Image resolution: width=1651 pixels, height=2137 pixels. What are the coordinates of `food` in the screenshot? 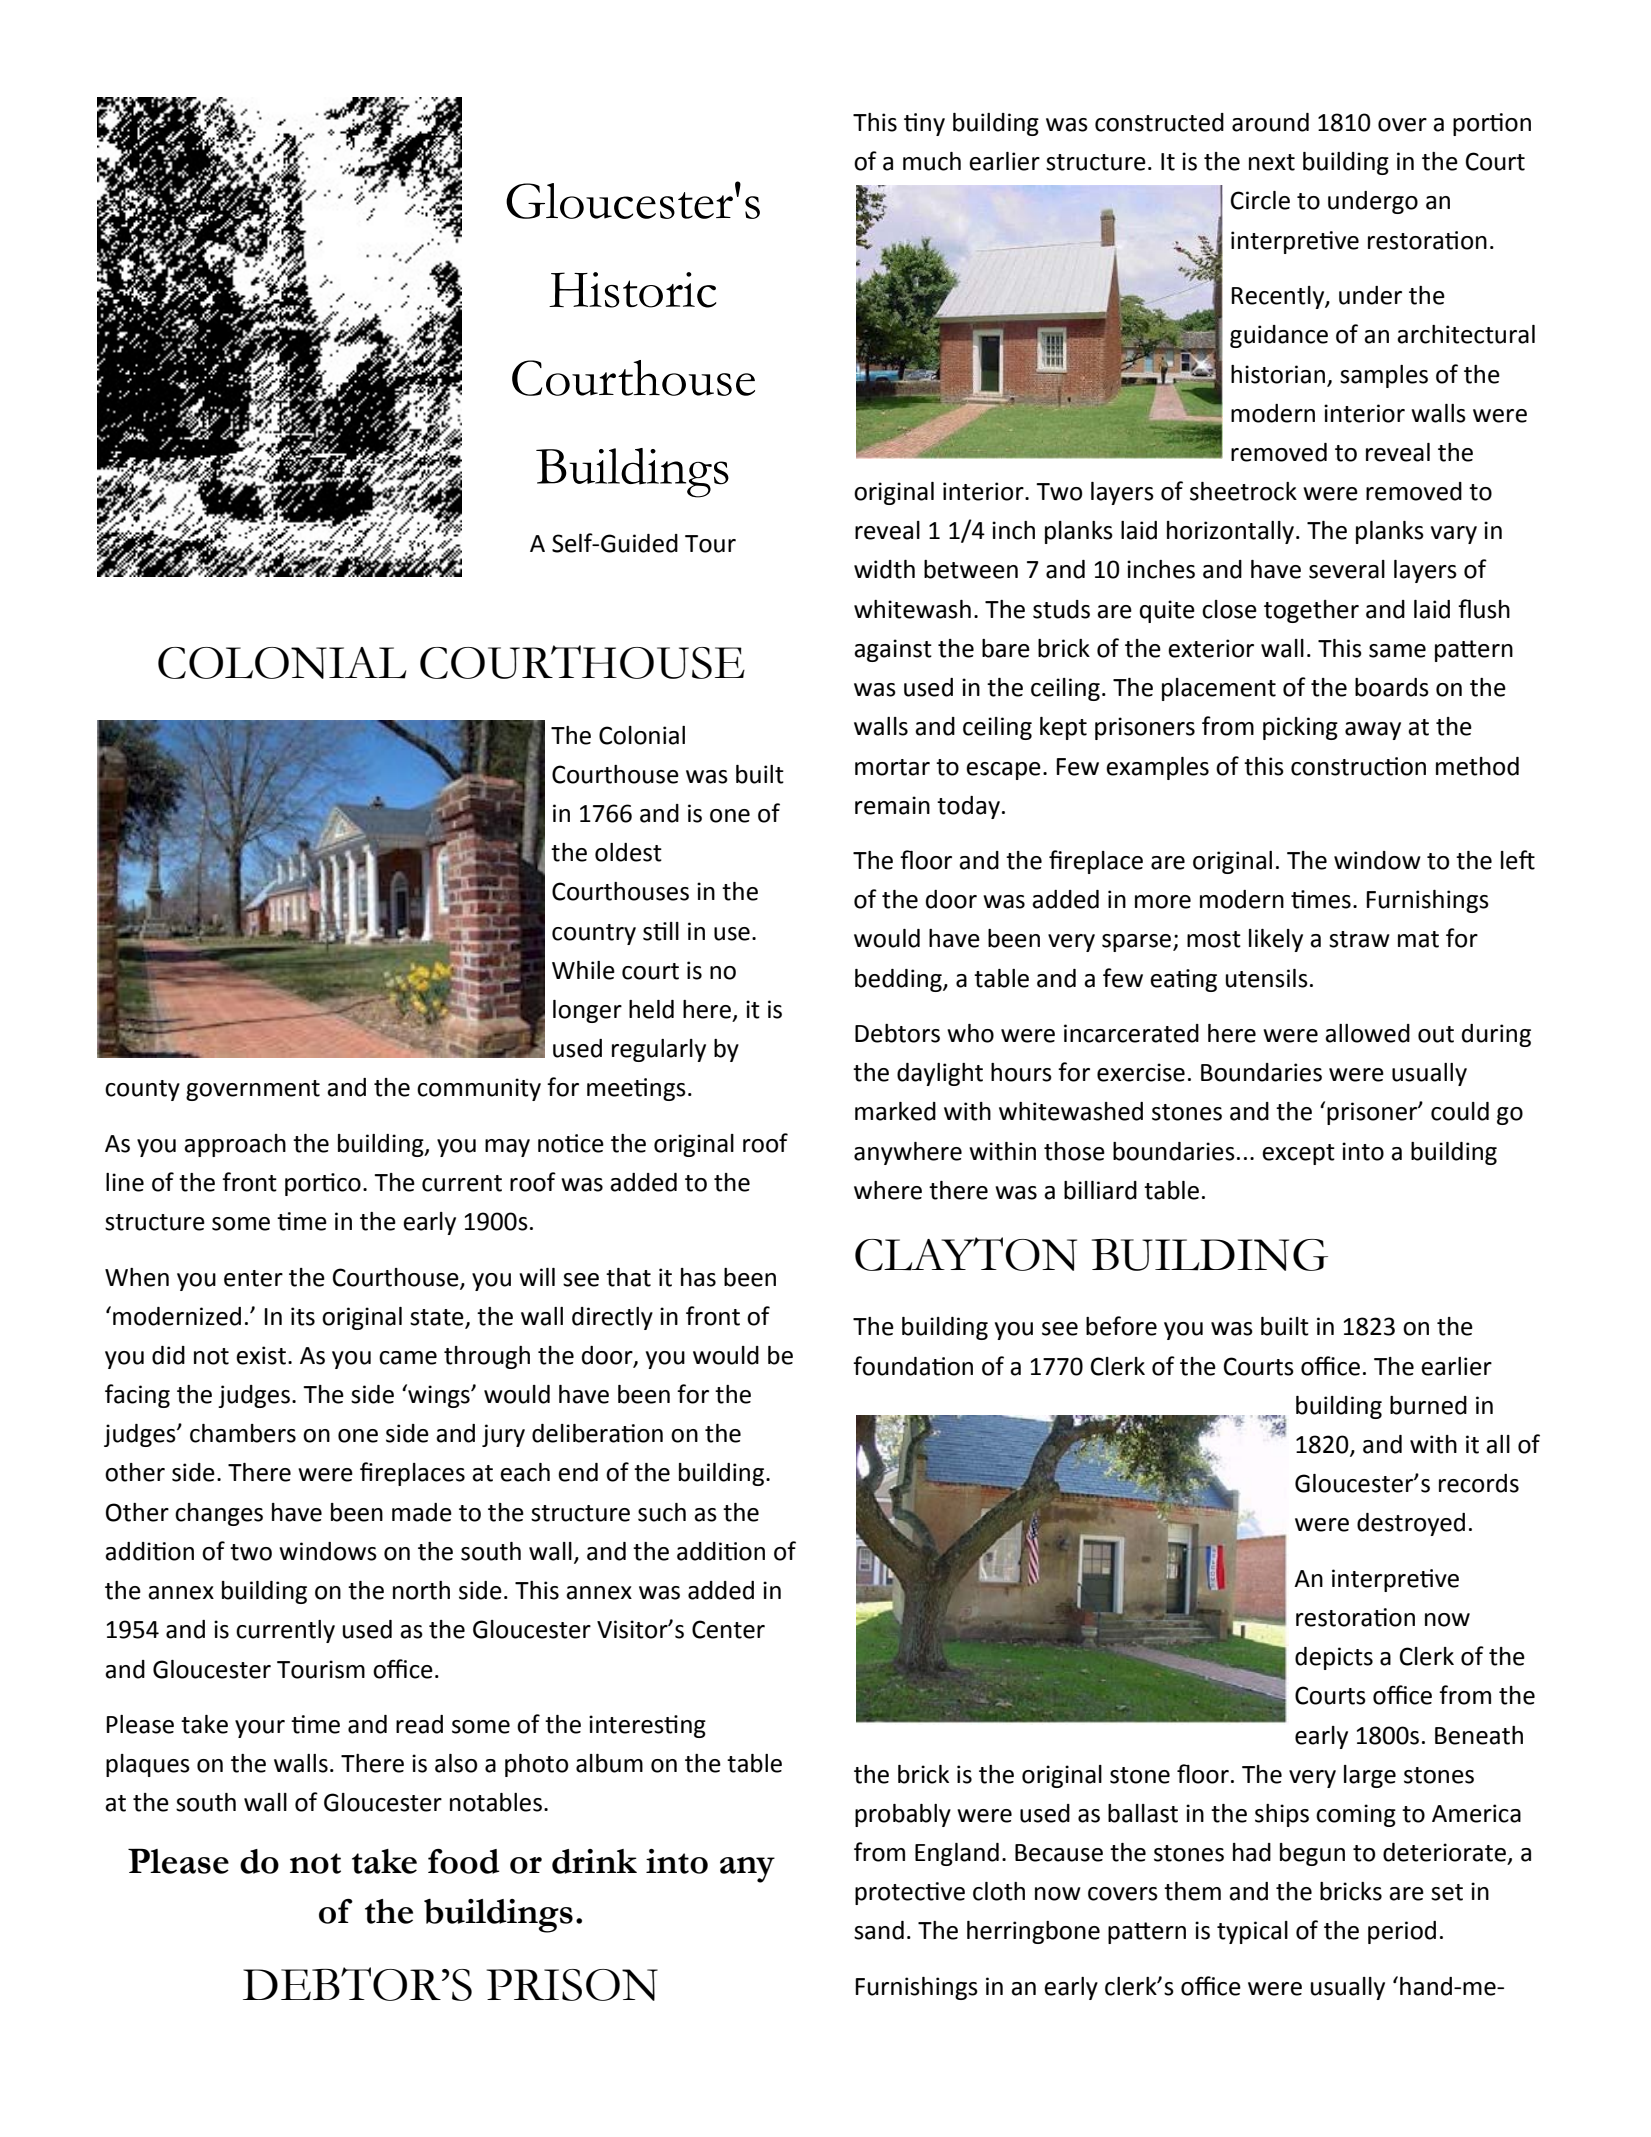 It's located at (464, 1861).
